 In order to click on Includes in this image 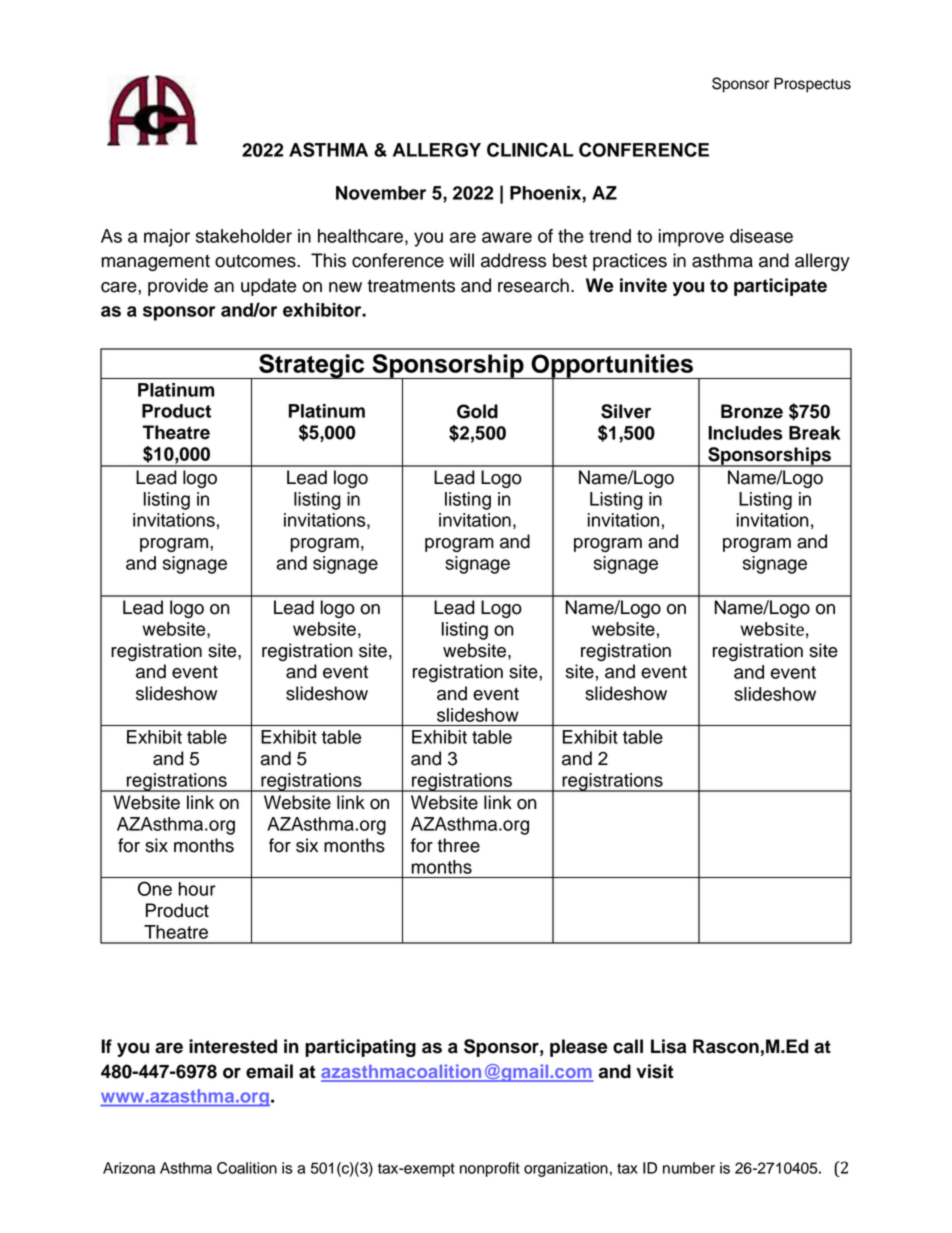, I will do `click(745, 433)`.
